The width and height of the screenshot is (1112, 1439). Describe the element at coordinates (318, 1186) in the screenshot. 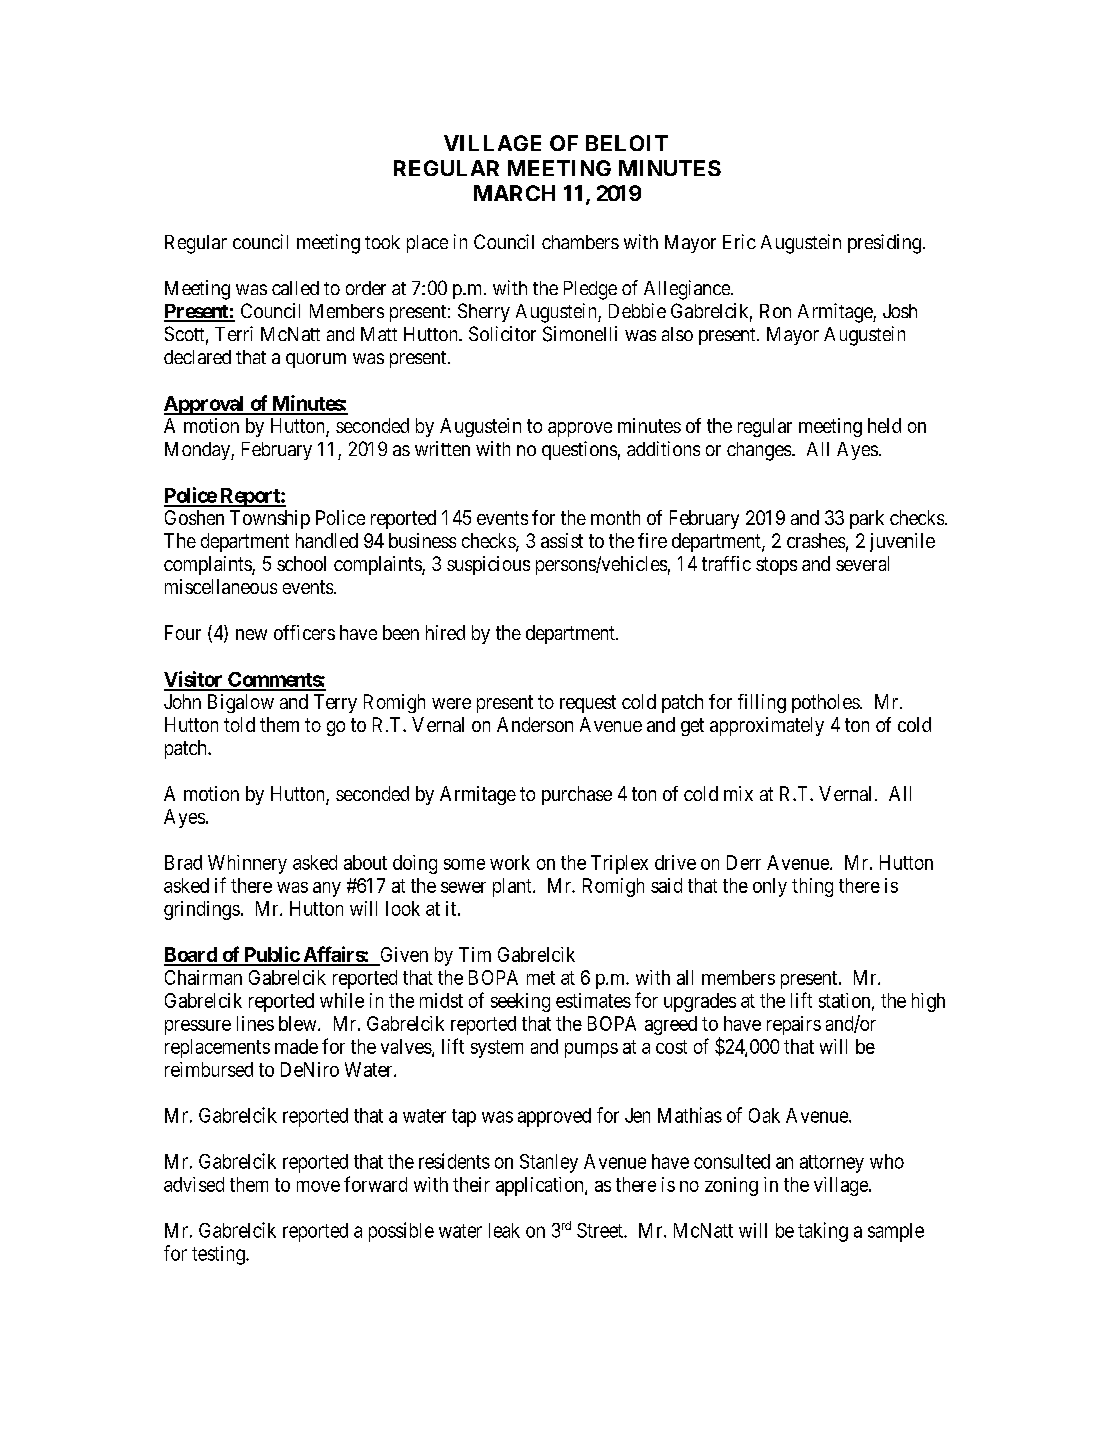

I see `move` at that location.
